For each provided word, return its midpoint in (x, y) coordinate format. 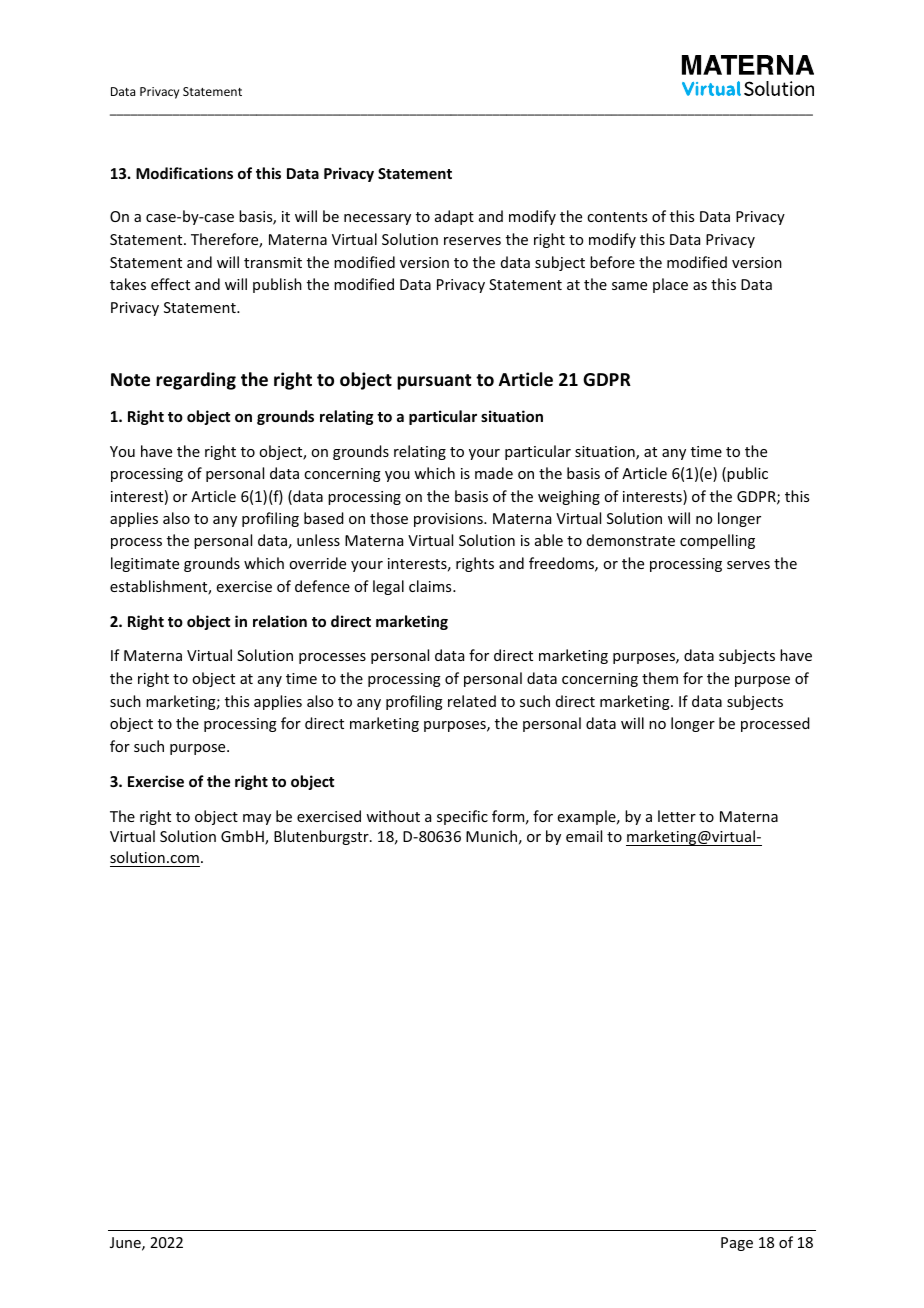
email (584, 836)
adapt (454, 217)
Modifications (184, 173)
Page (737, 1244)
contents (617, 217)
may (257, 819)
